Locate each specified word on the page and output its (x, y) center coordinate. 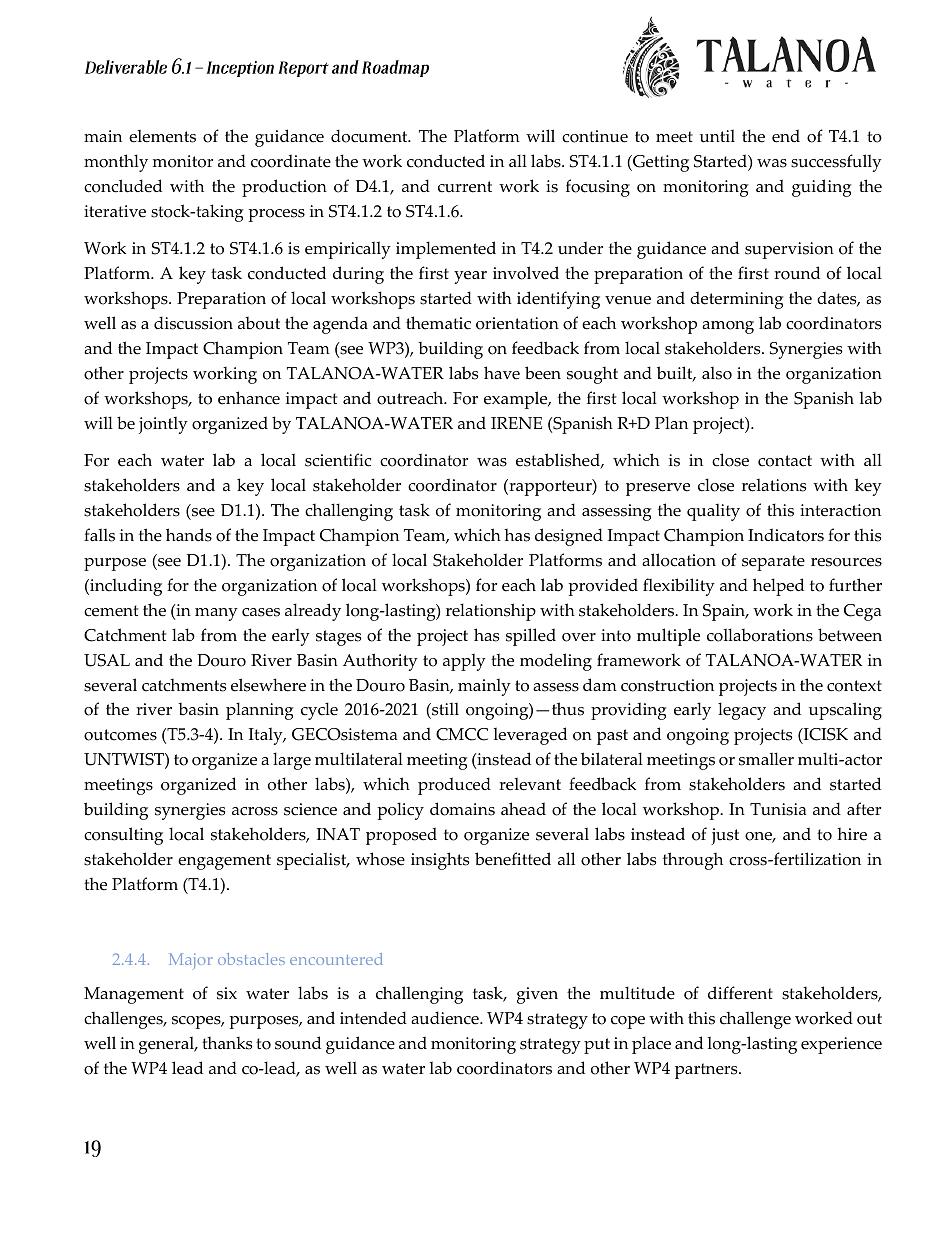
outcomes (120, 735)
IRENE (516, 423)
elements (162, 136)
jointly (163, 425)
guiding (822, 188)
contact (785, 461)
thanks (227, 1043)
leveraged (530, 736)
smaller (766, 759)
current (465, 187)
